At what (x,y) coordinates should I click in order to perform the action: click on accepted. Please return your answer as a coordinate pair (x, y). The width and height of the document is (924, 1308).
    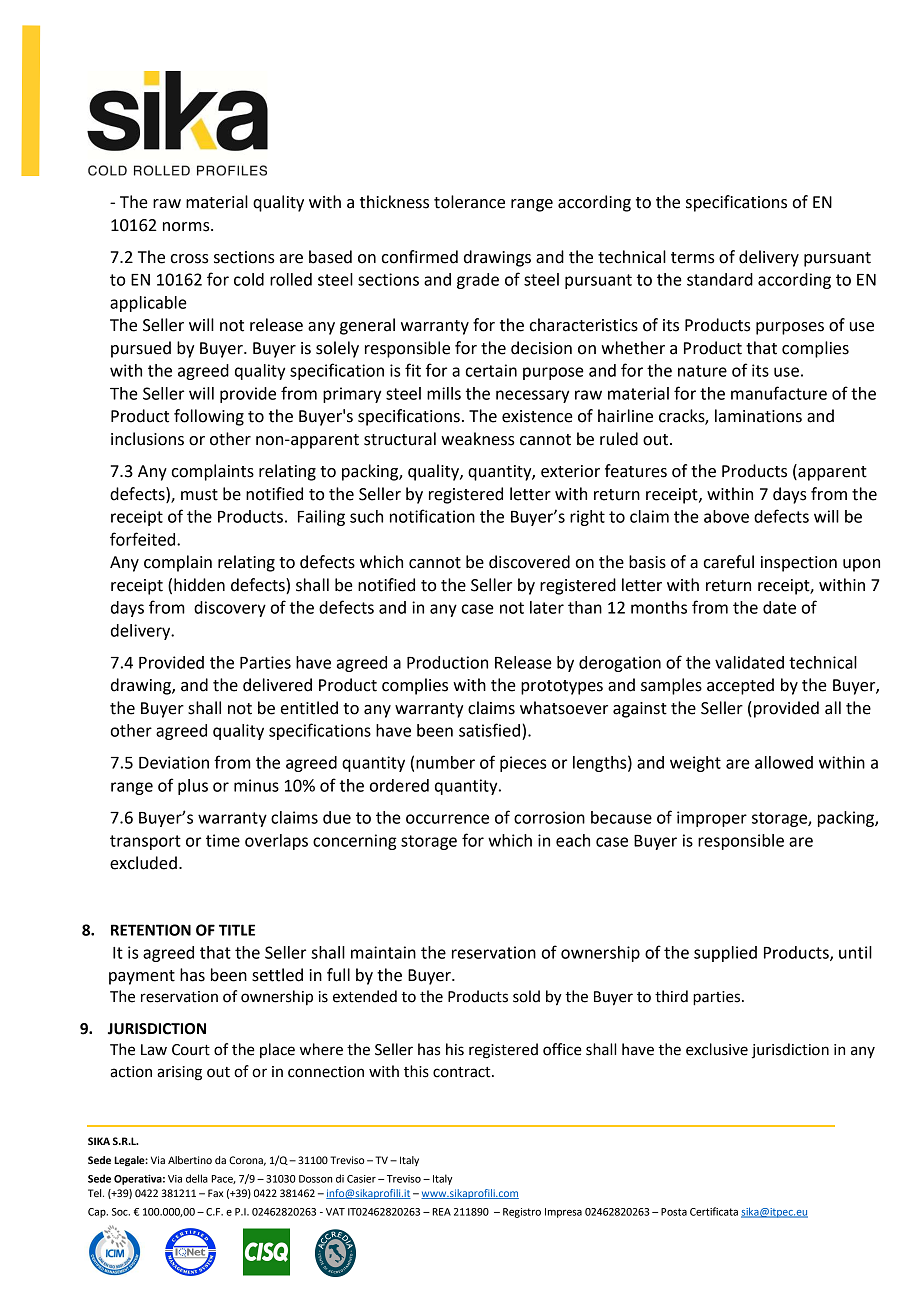
    Looking at the image, I should click on (740, 686).
